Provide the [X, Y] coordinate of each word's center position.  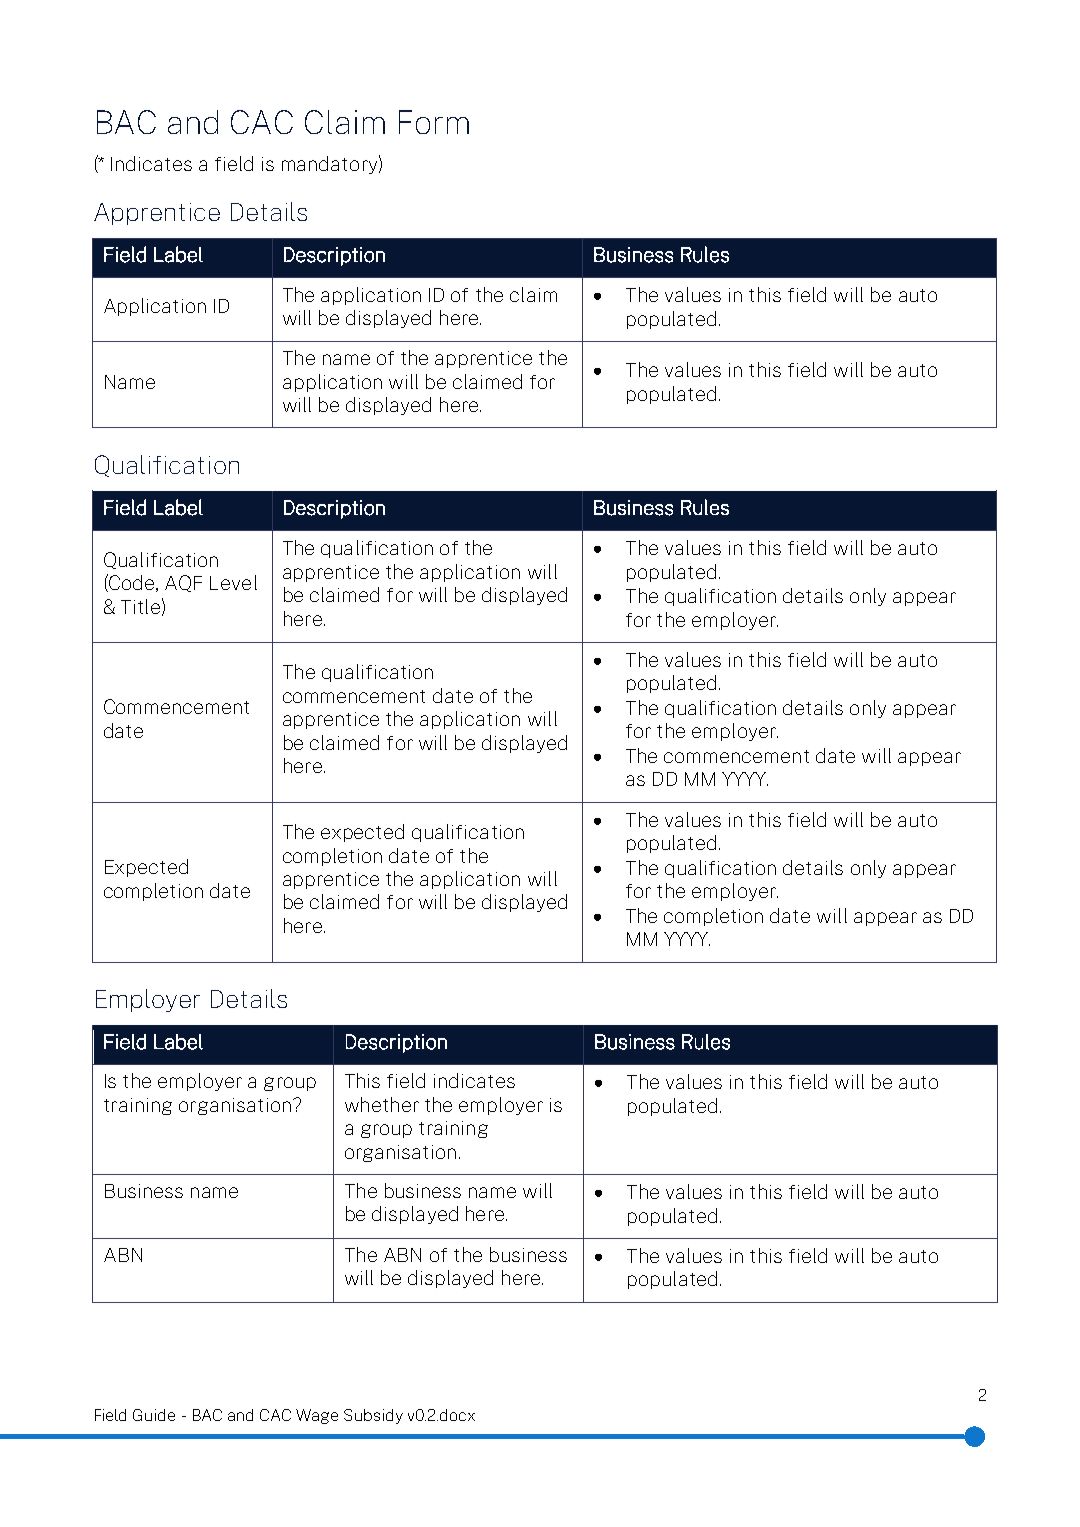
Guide [154, 1415]
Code [132, 583]
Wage [317, 1416]
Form [434, 122]
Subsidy [373, 1416]
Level [233, 582]
